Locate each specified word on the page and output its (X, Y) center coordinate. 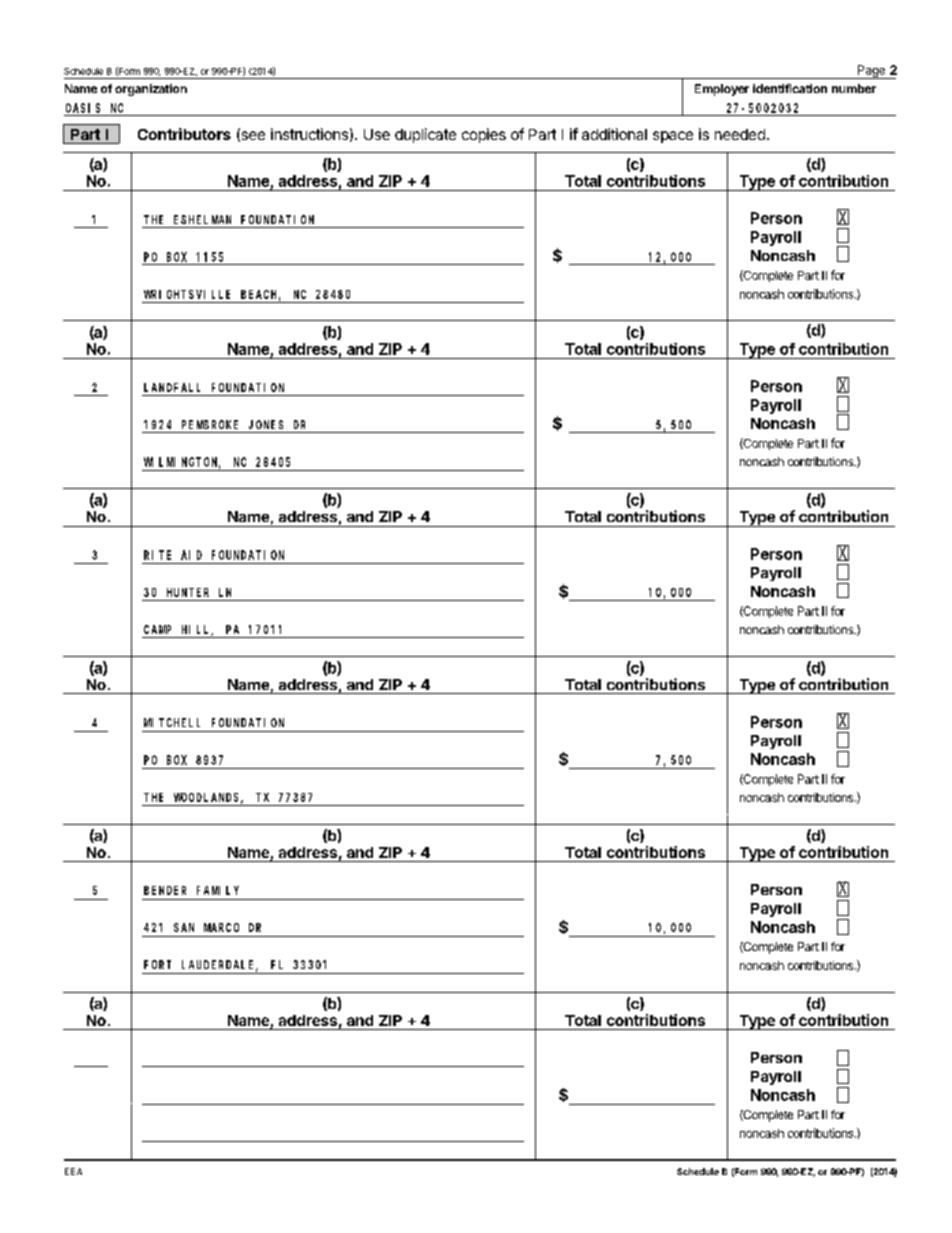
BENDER (165, 890)
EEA (73, 1171)
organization (151, 90)
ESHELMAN (202, 219)
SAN (184, 927)
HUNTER (188, 592)
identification (790, 88)
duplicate (425, 135)
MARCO (221, 927)
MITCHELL (172, 722)
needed (740, 134)
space (673, 137)
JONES (266, 424)
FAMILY (218, 890)
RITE (157, 555)
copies (484, 135)
